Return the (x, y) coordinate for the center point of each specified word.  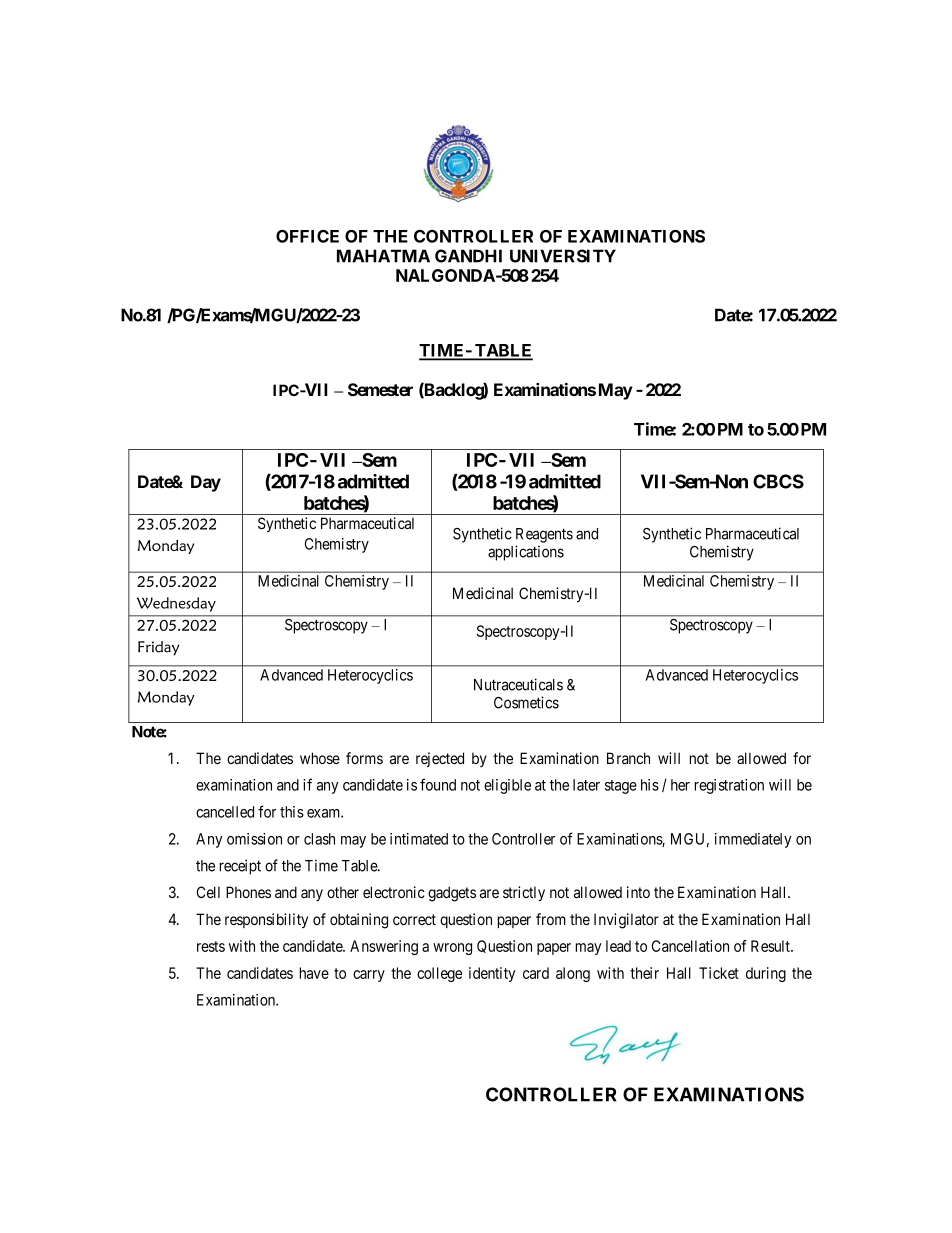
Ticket (719, 973)
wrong (452, 949)
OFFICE (307, 236)
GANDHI (468, 256)
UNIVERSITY (563, 256)
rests (211, 946)
